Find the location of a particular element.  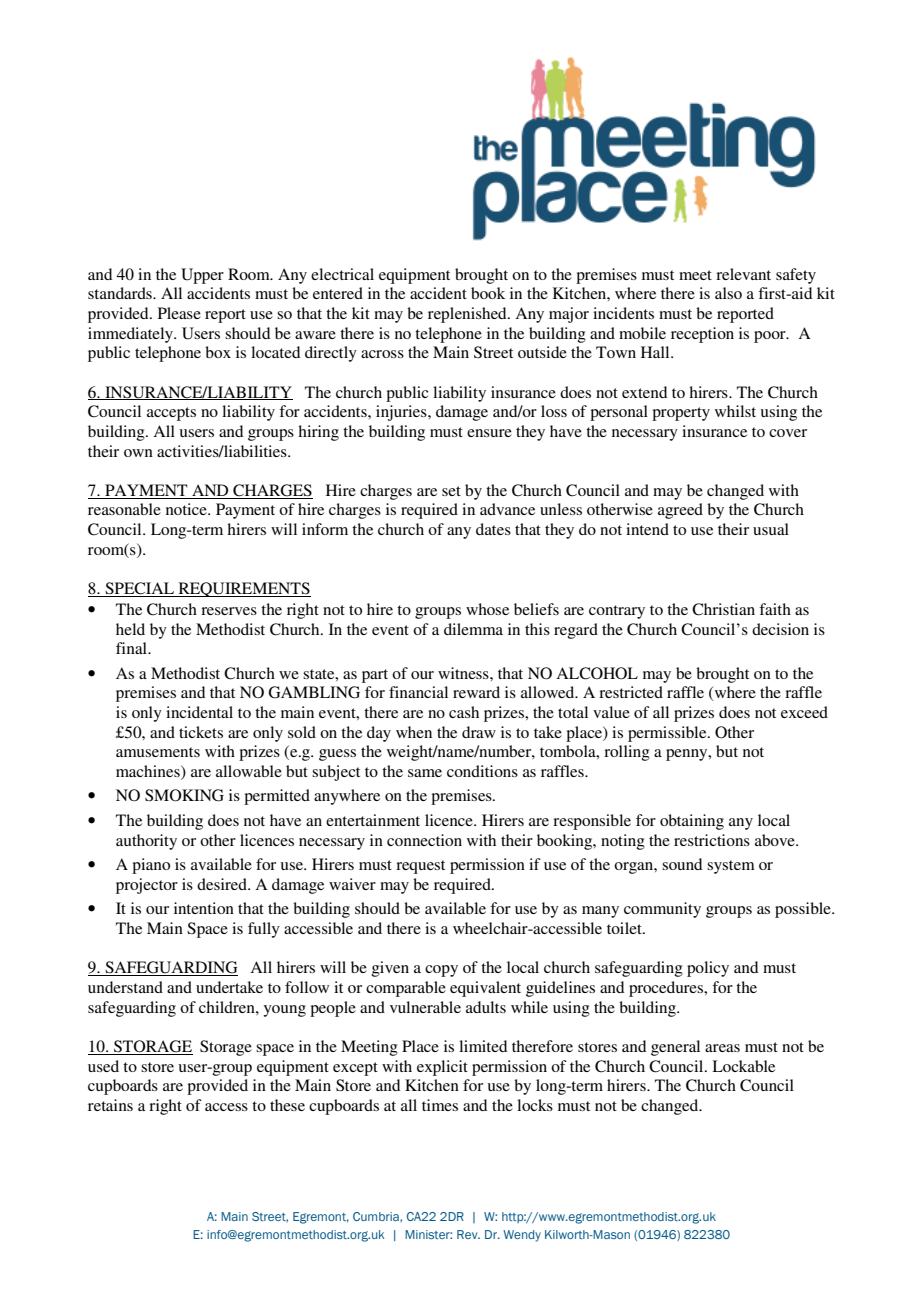

also is located at coordinates (728, 293).
